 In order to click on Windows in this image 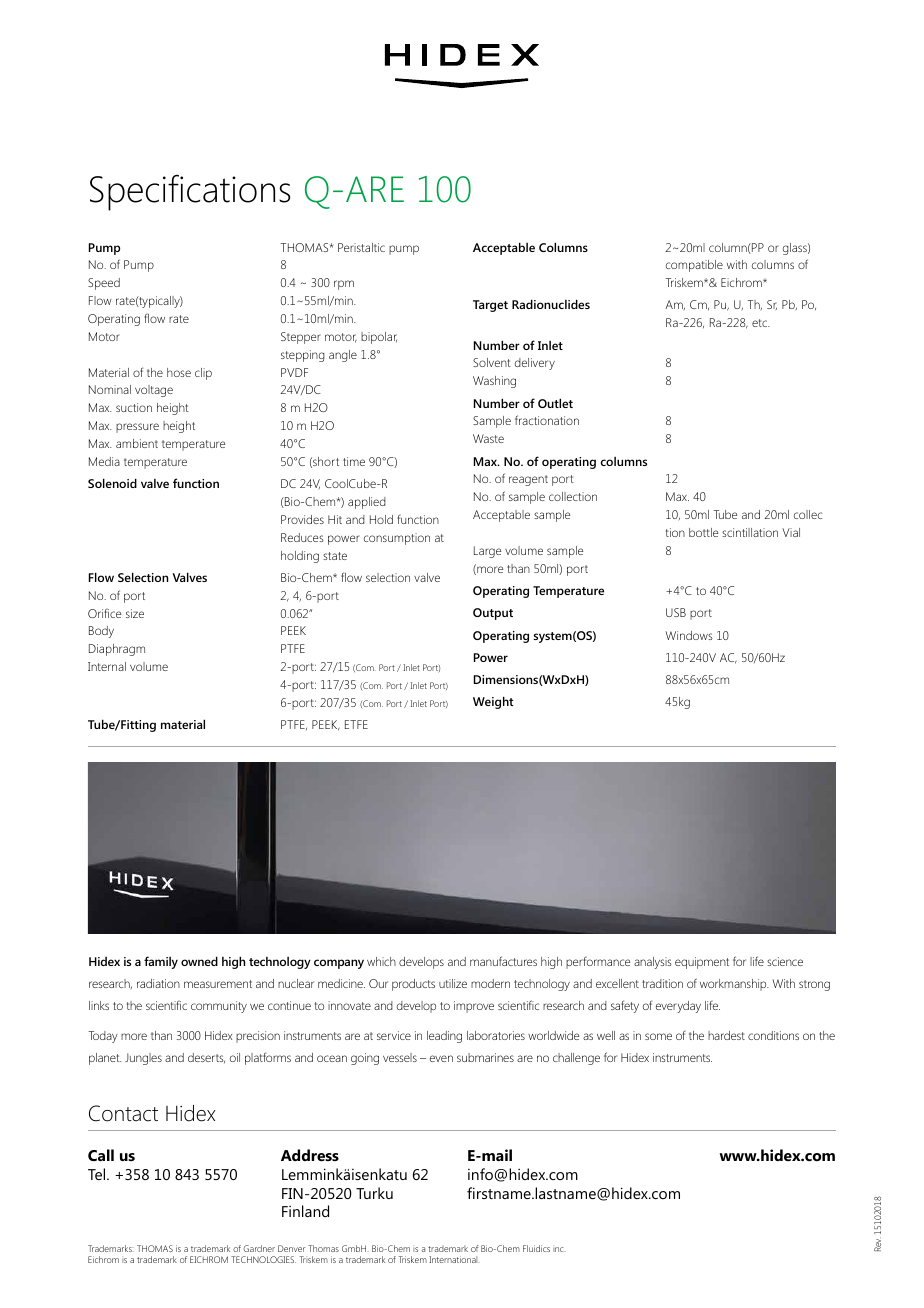, I will do `click(689, 635)`.
